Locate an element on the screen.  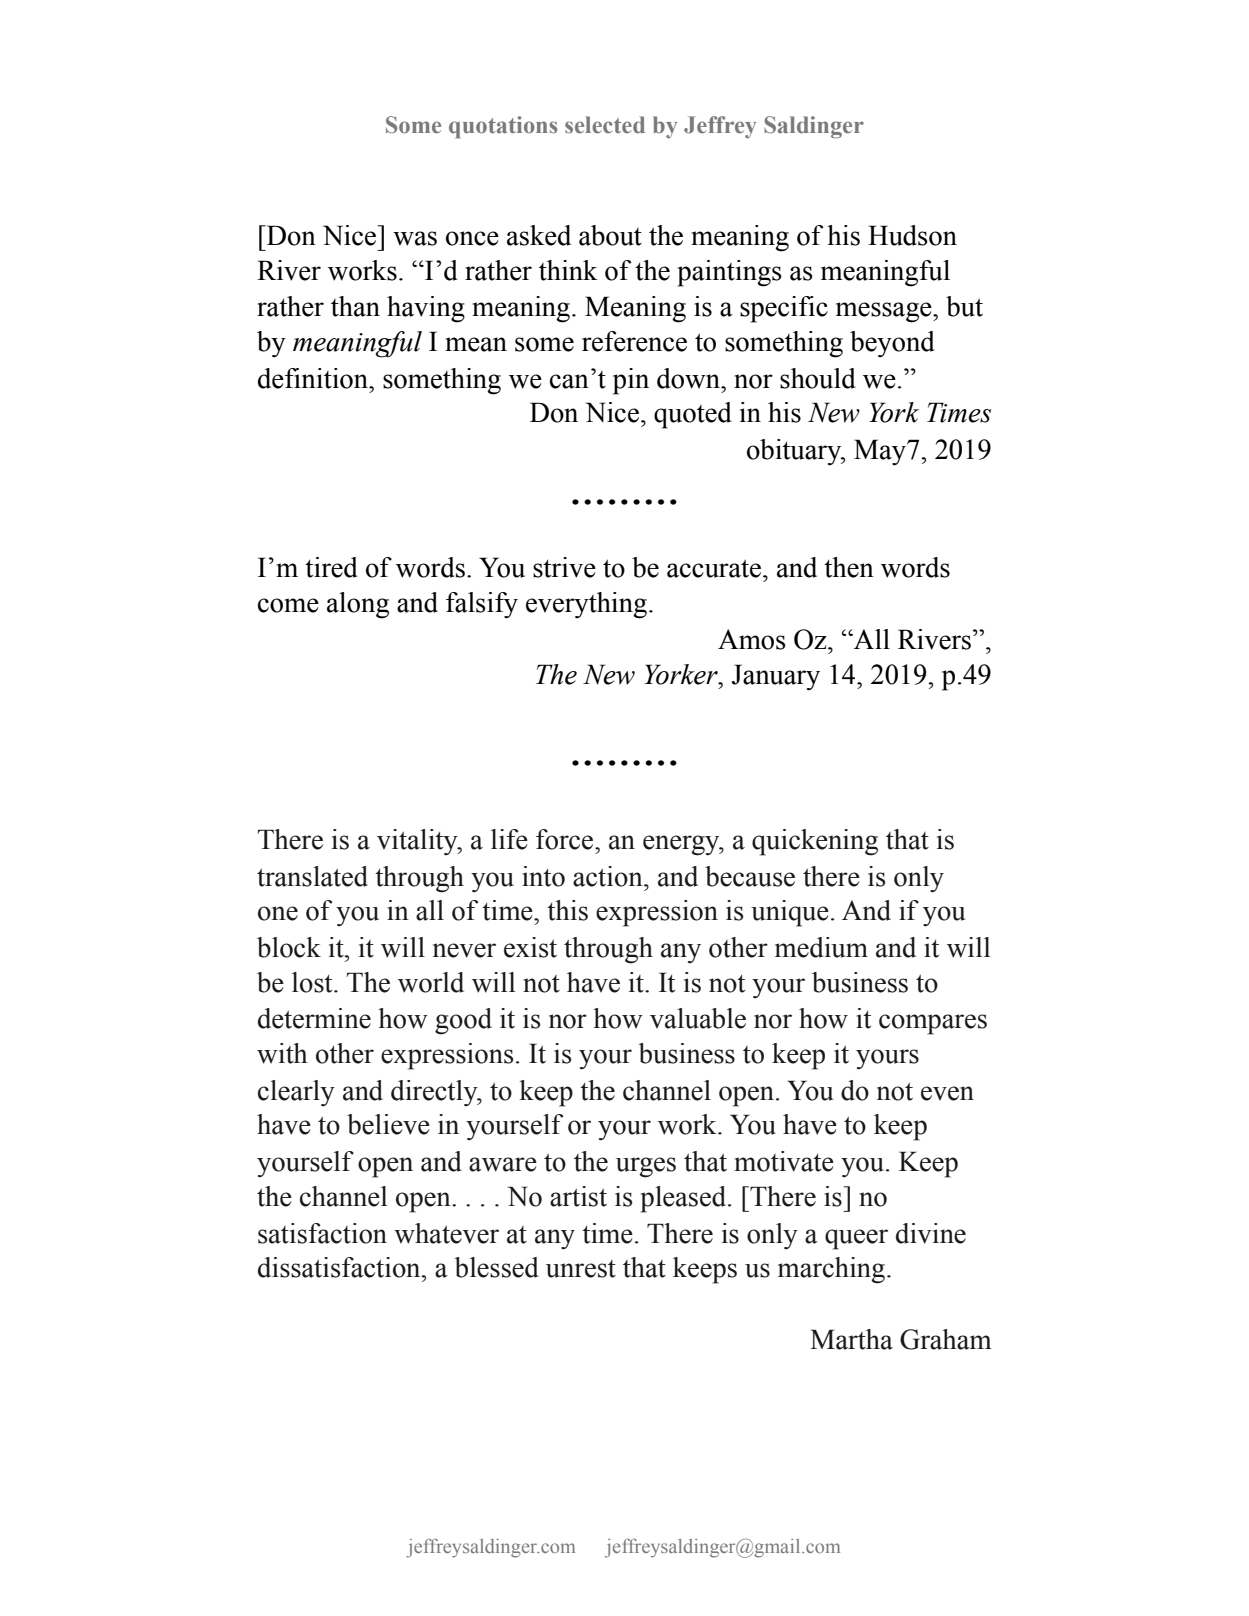
selected is located at coordinates (605, 125).
